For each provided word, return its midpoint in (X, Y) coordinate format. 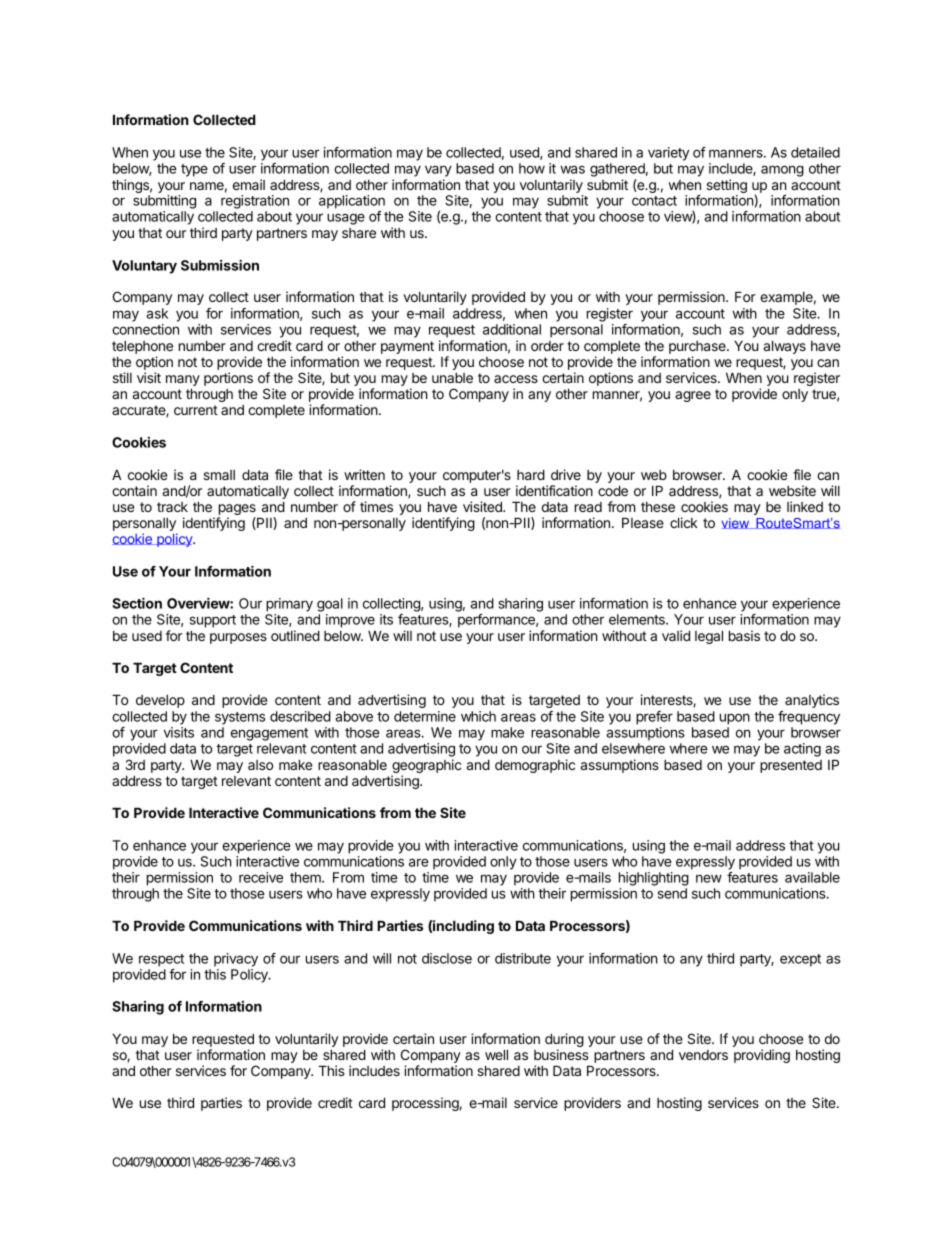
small (219, 475)
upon (735, 719)
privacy (236, 960)
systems (240, 718)
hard (531, 474)
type (194, 170)
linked (805, 506)
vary (438, 171)
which (478, 716)
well (496, 1054)
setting (726, 187)
